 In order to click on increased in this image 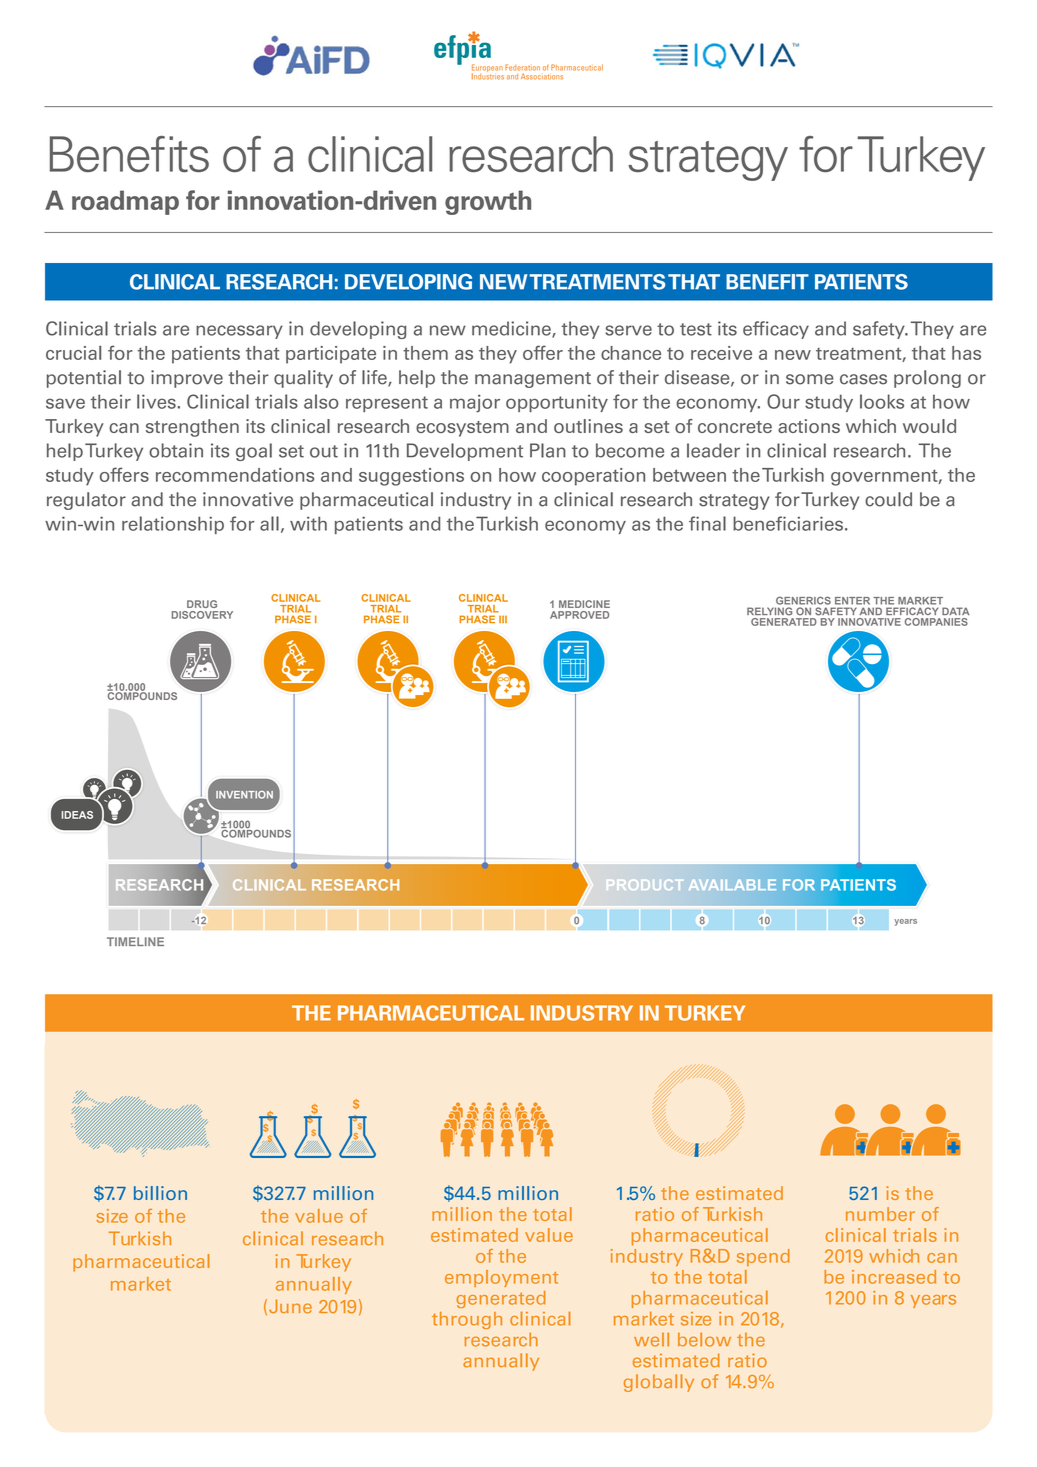, I will do `click(894, 1277)`.
